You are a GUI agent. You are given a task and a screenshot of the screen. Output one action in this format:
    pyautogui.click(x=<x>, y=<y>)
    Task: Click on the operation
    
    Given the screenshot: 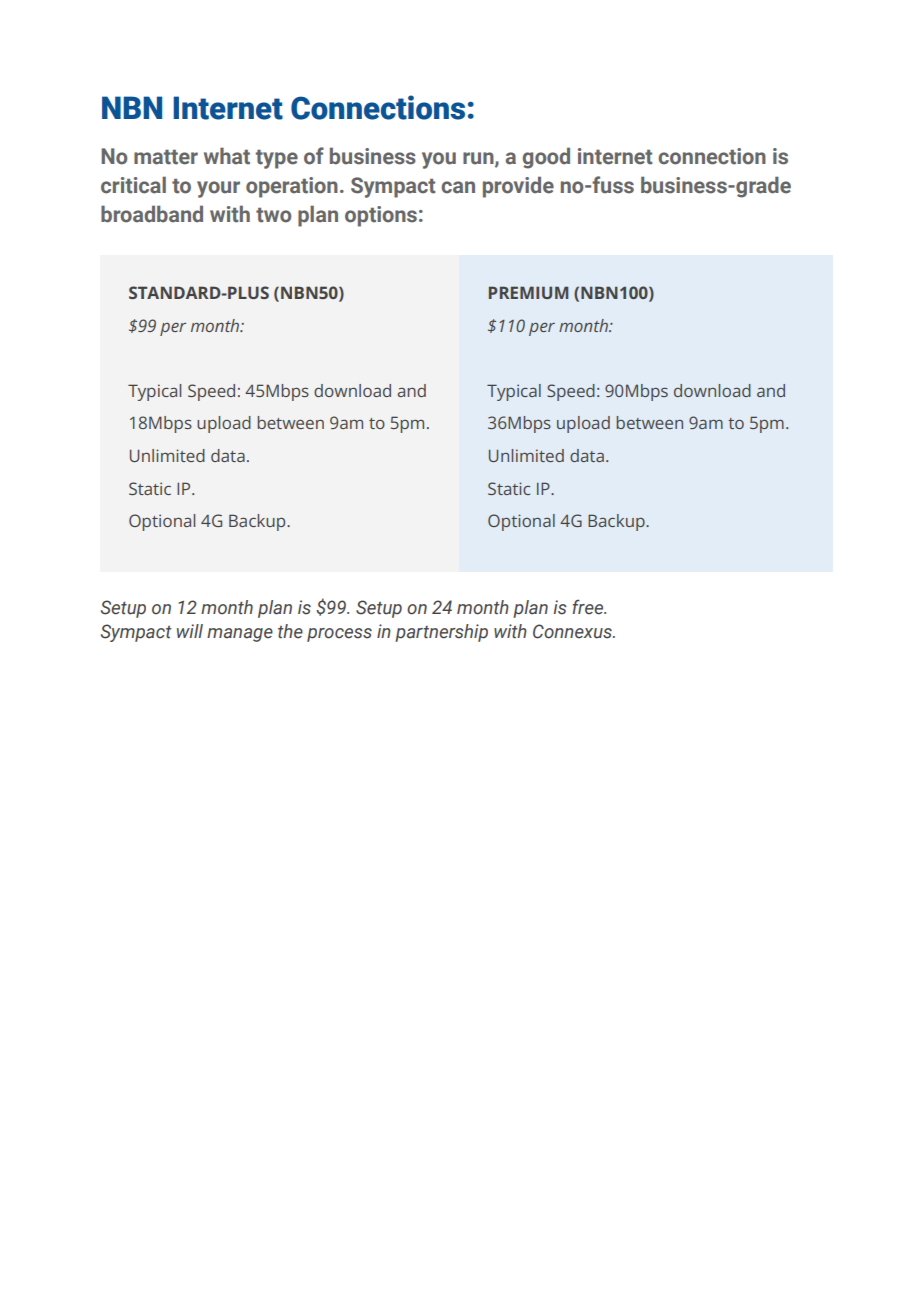 What is the action you would take?
    pyautogui.click(x=292, y=187)
